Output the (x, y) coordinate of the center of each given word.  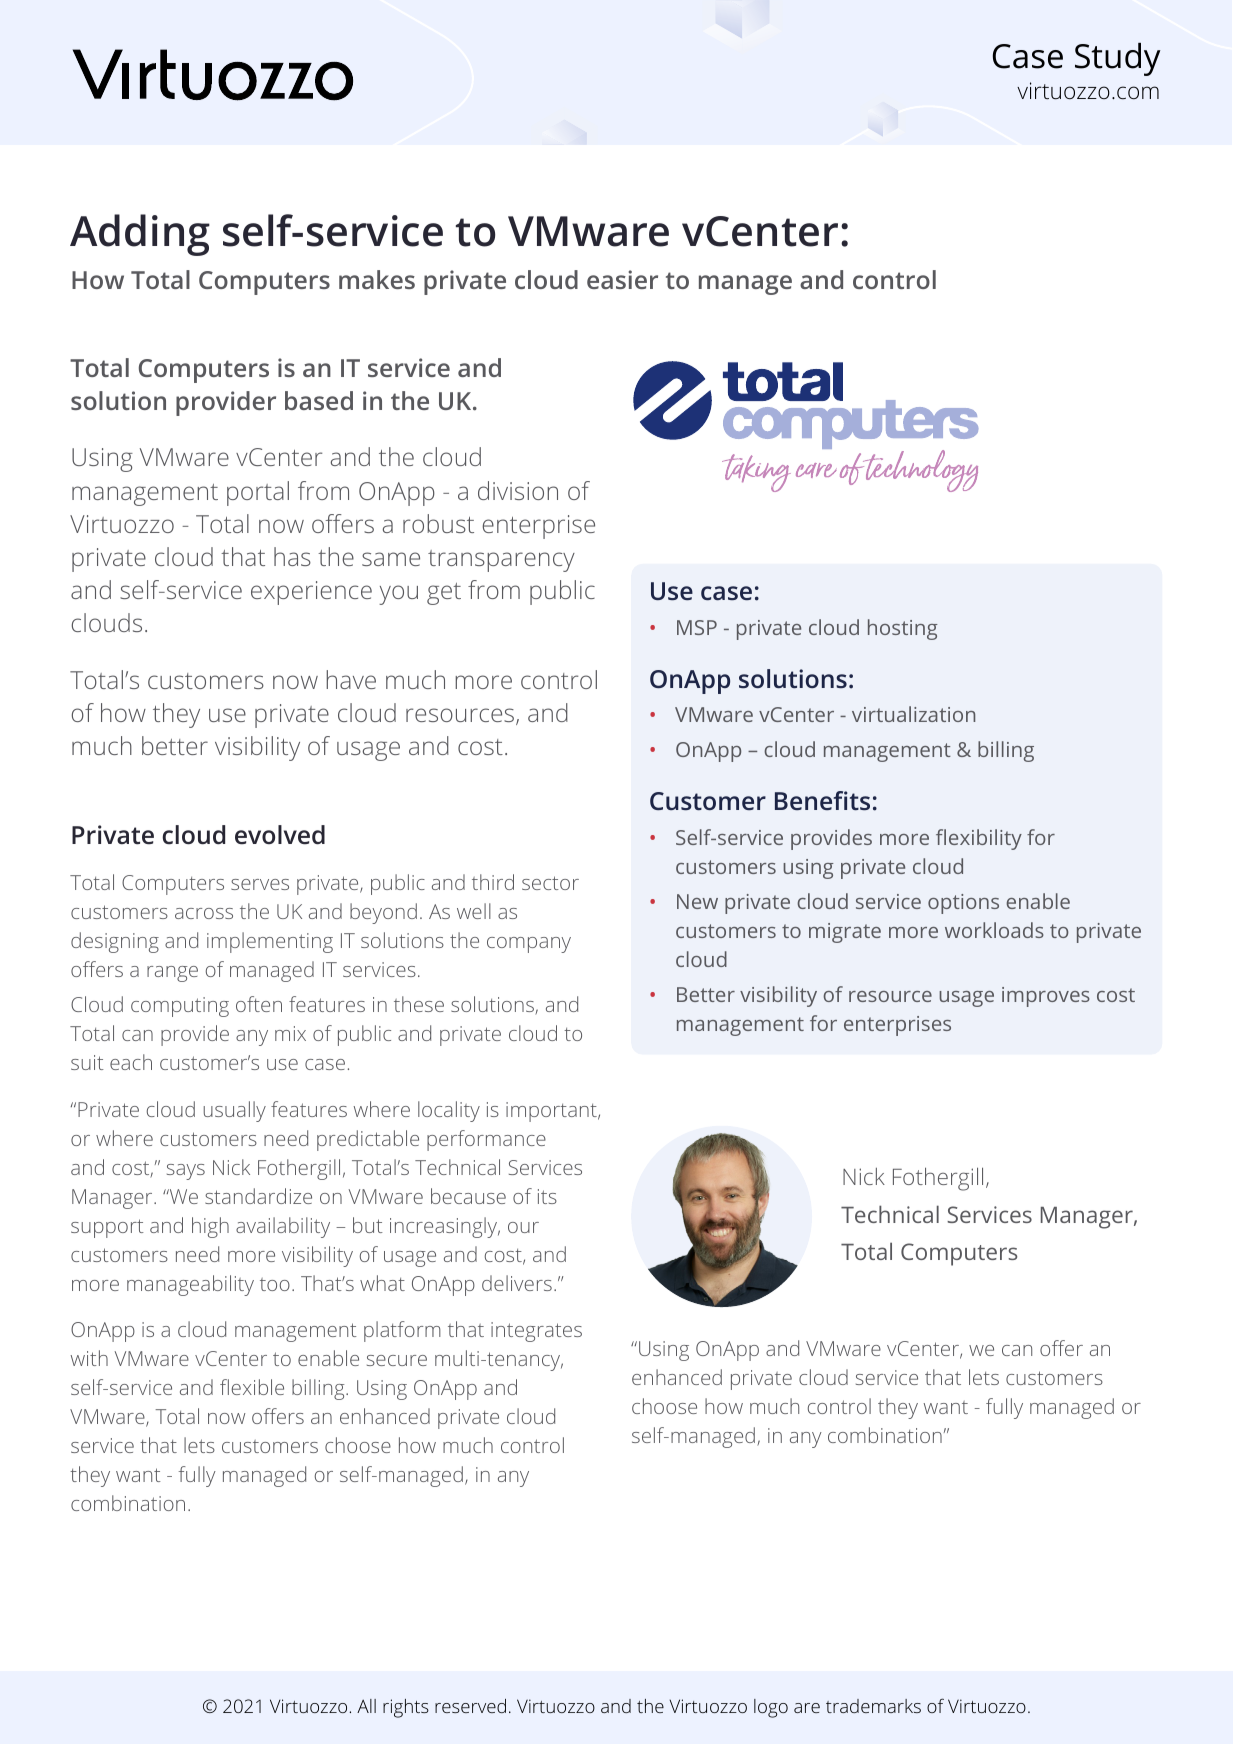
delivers (517, 1283)
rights (406, 1708)
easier (622, 279)
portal (258, 493)
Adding (140, 235)
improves (1046, 997)
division (518, 490)
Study (1118, 59)
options (963, 904)
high (210, 1227)
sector (550, 883)
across (204, 913)
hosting (903, 629)
